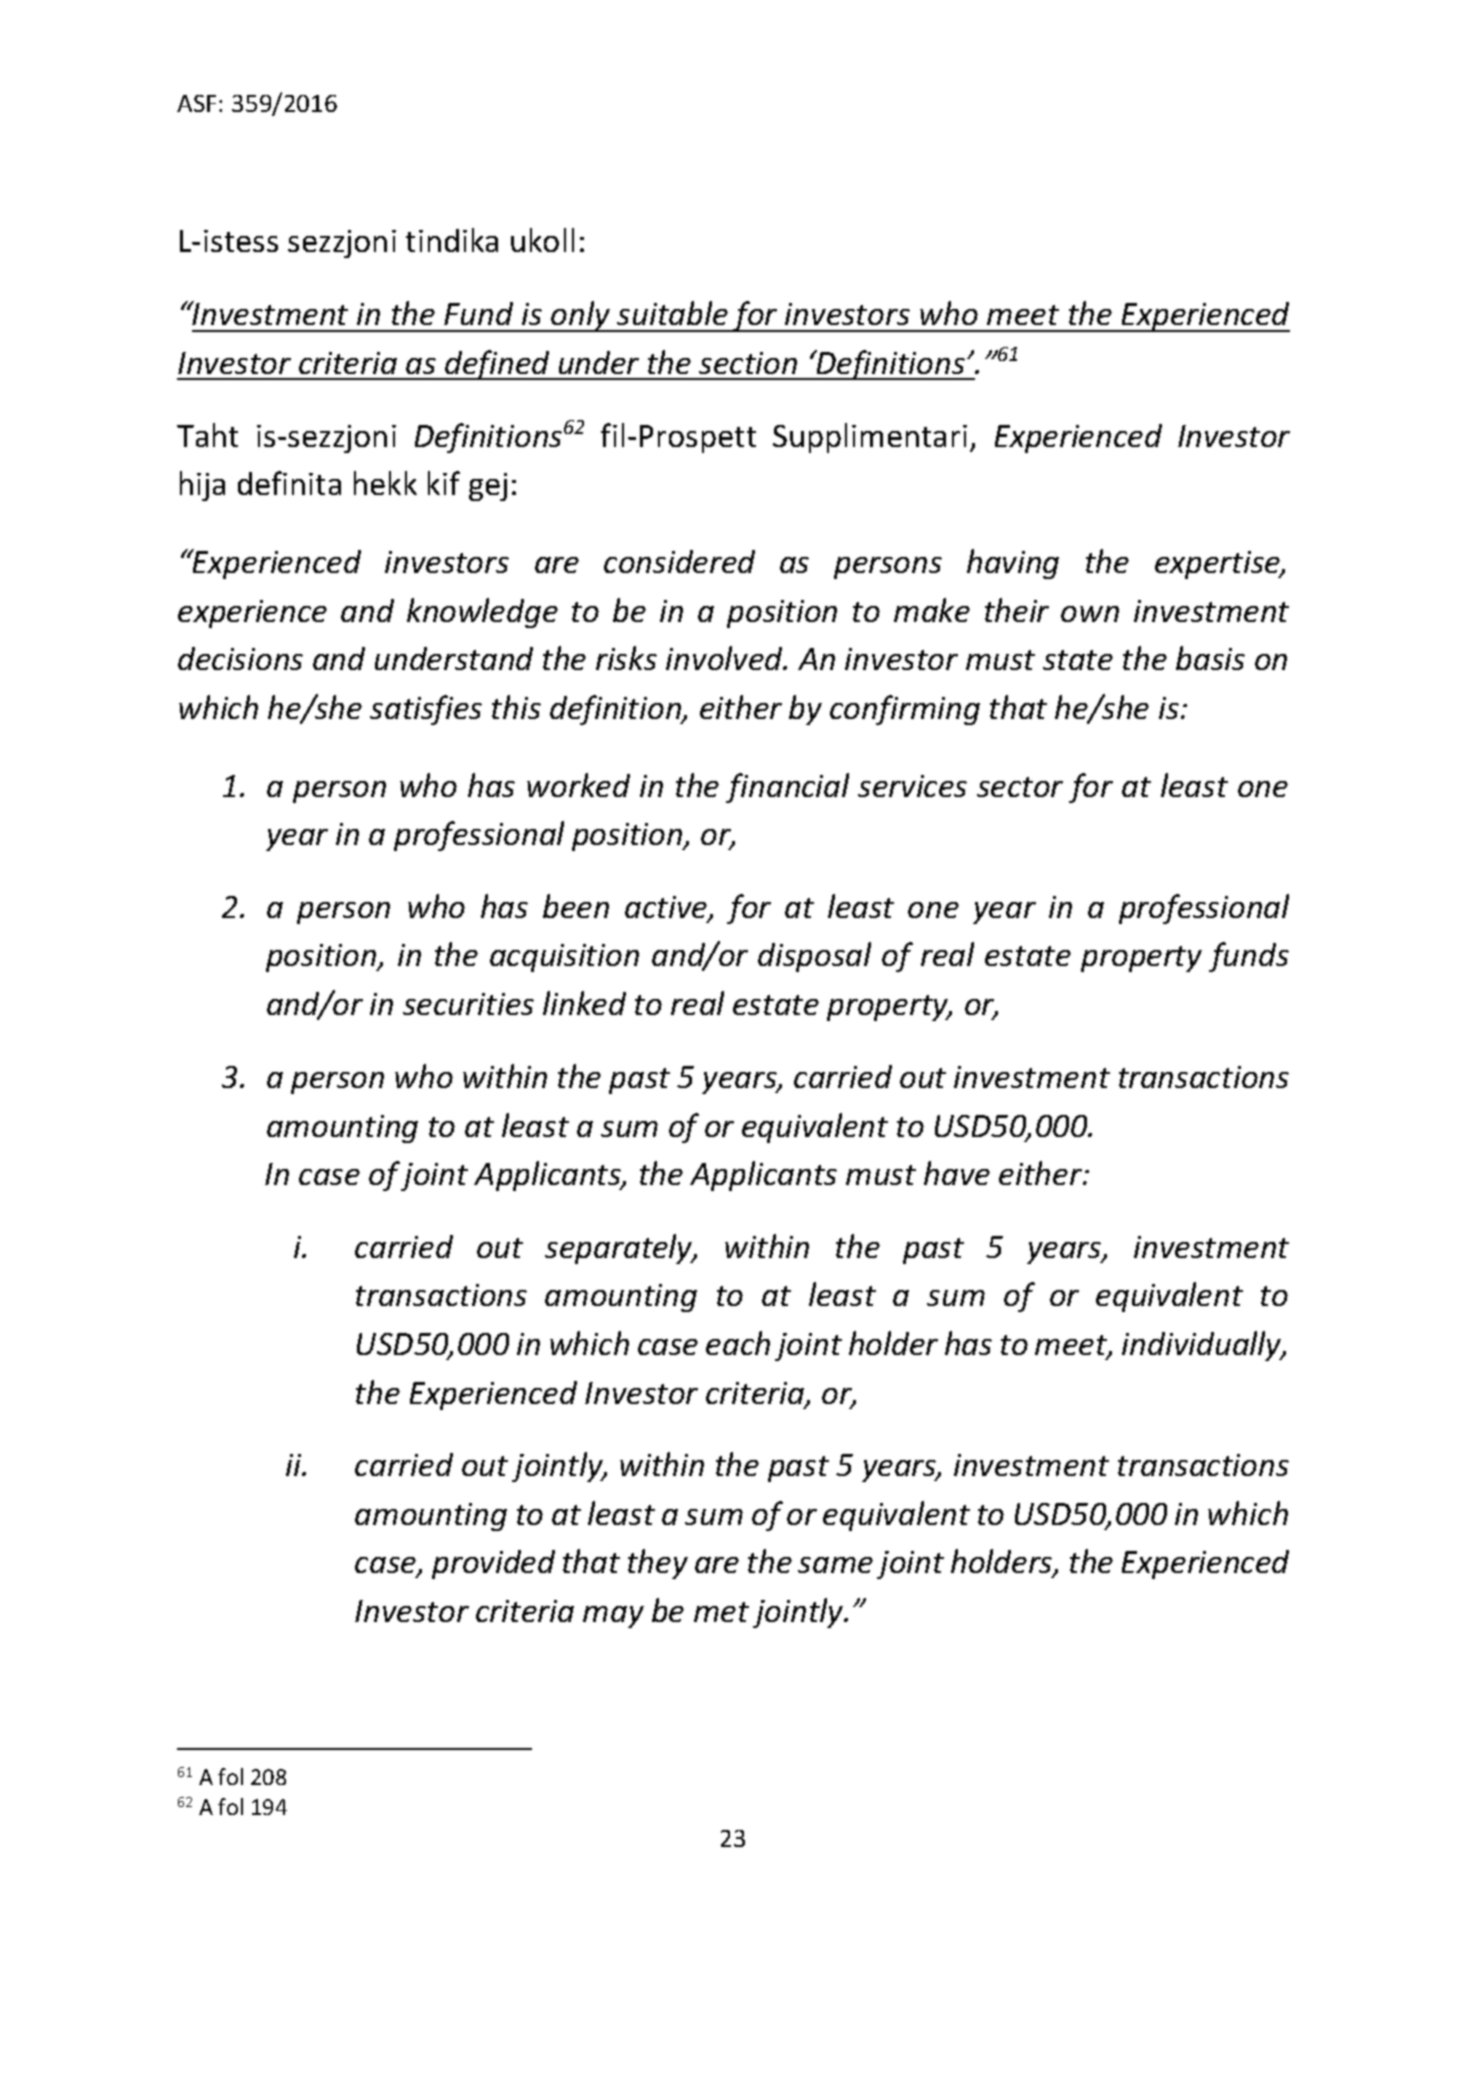 This image has width=1467, height=2075. What do you see at coordinates (658, 1564) in the image?
I see `they` at bounding box center [658, 1564].
